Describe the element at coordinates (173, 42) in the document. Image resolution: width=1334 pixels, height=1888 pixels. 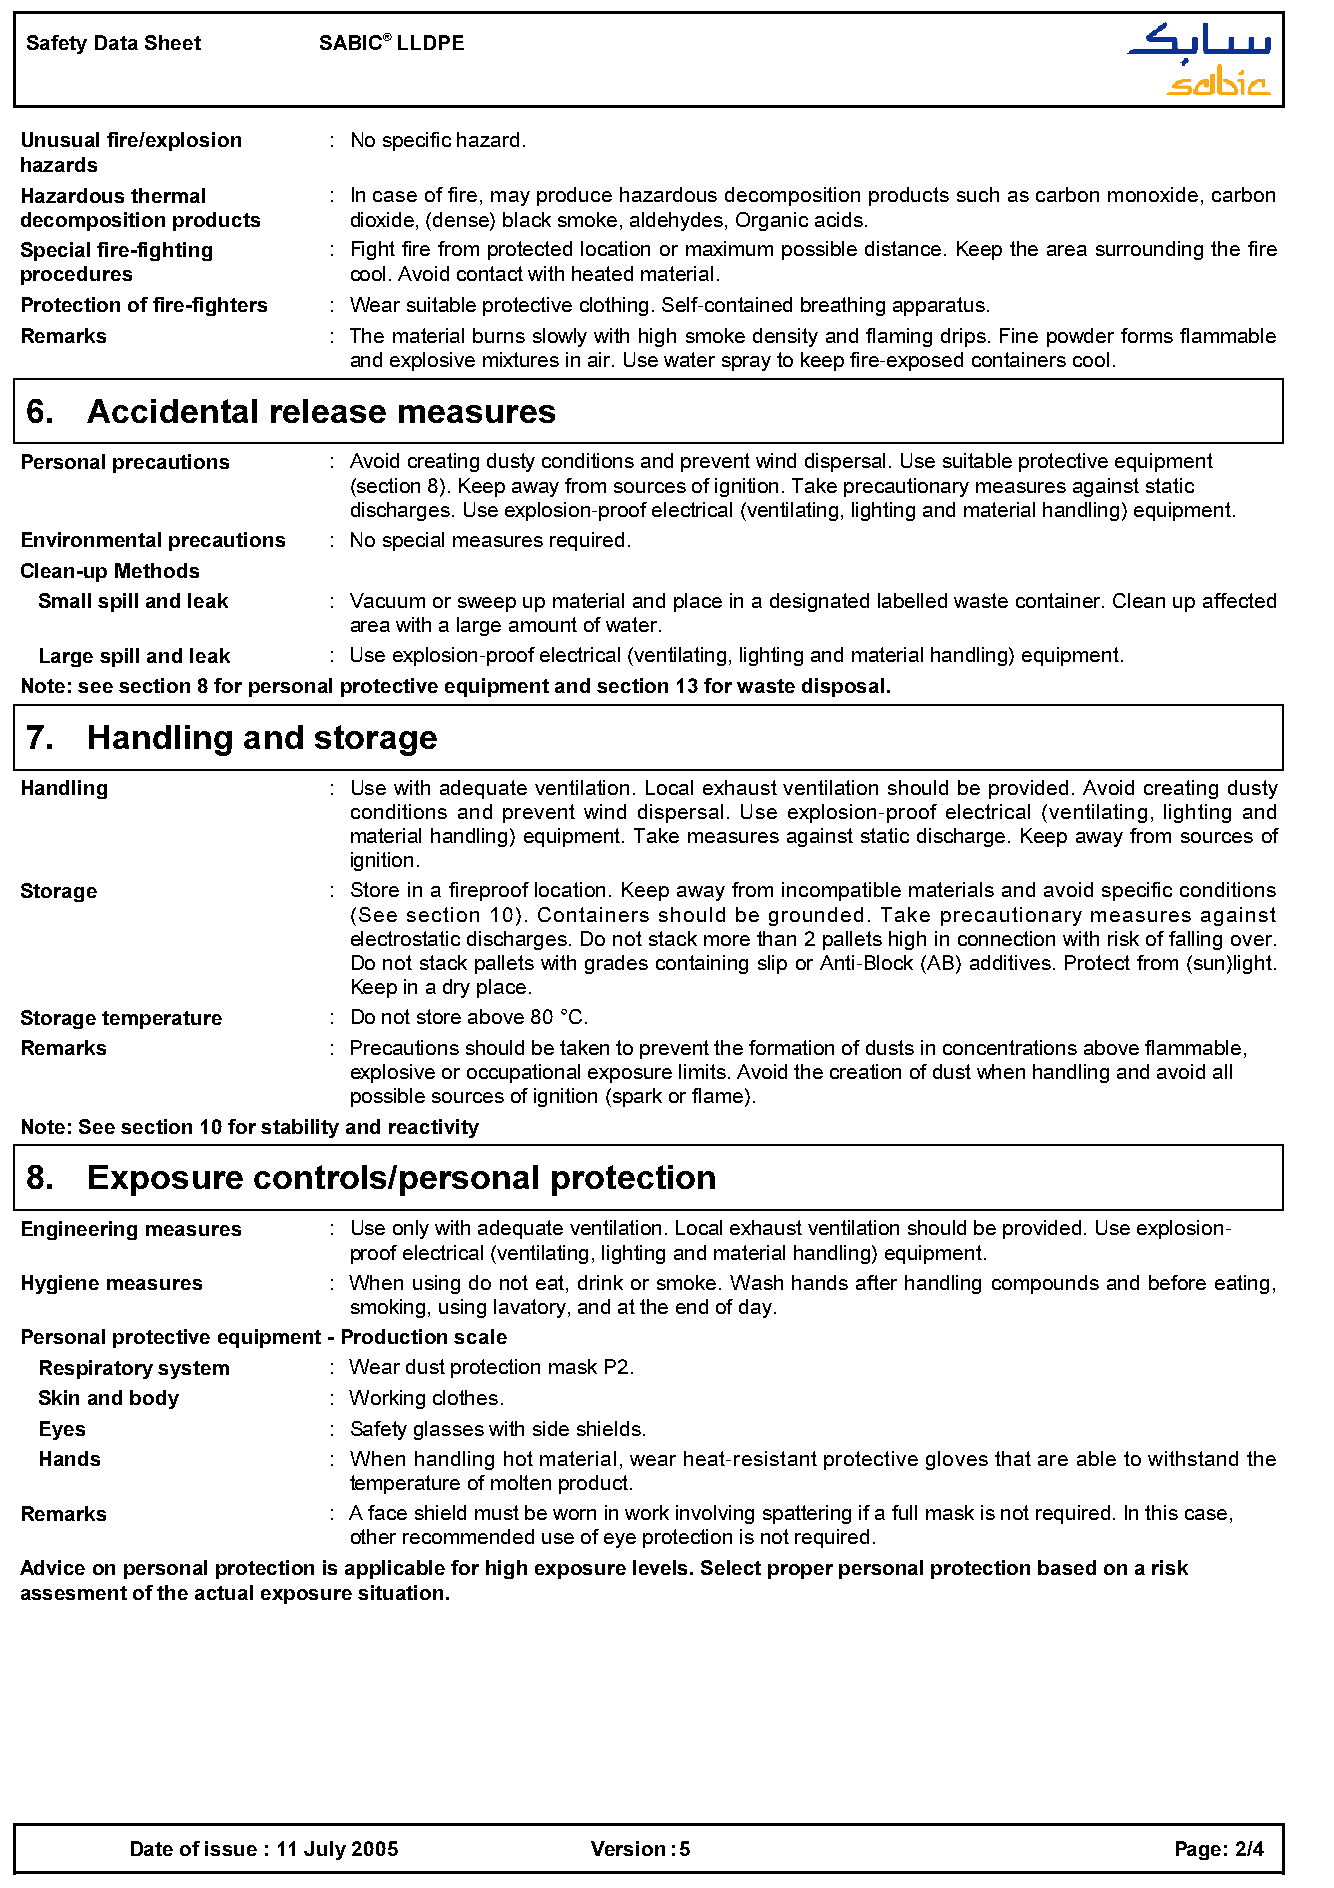
I see `Sheet` at that location.
